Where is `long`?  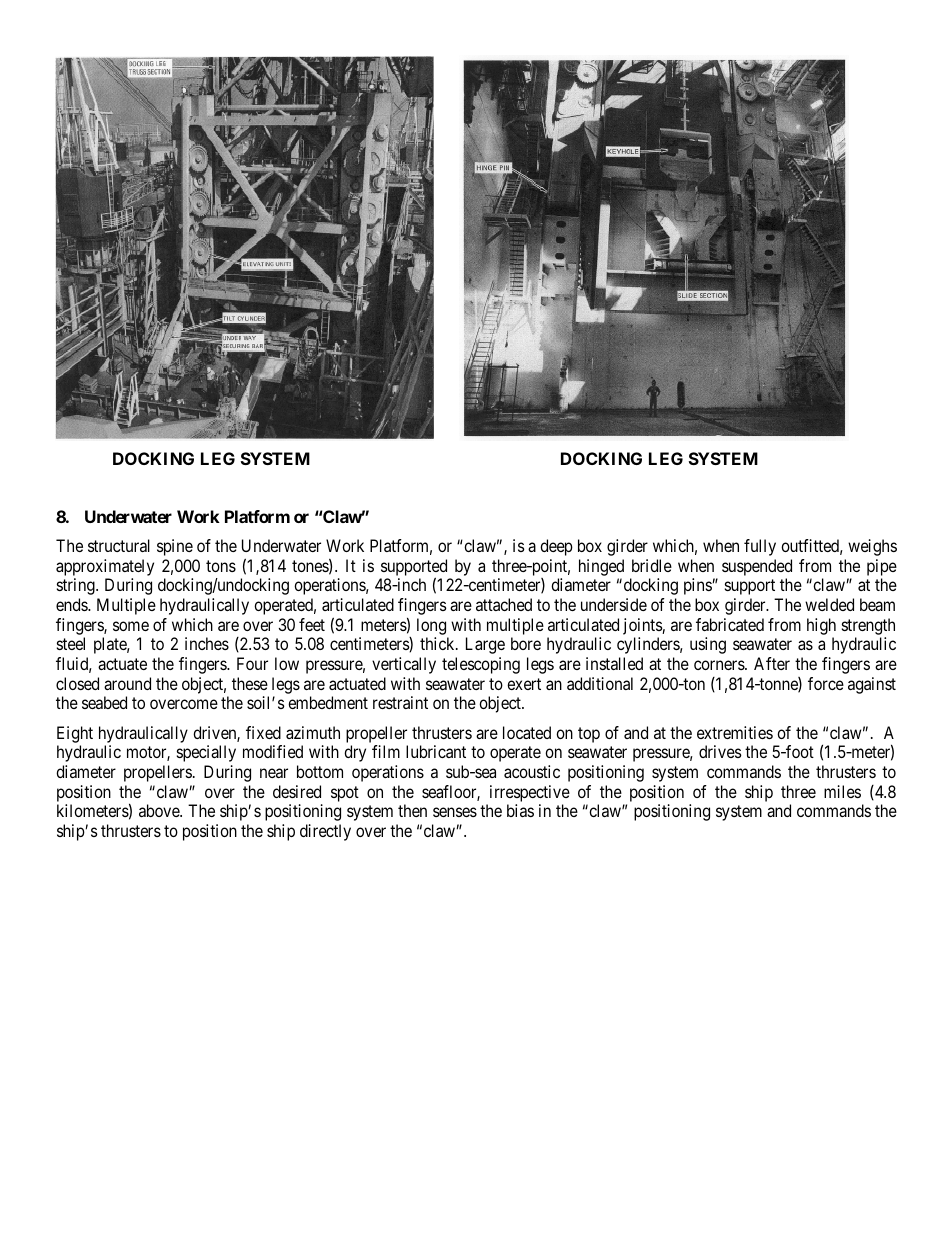
long is located at coordinates (431, 626).
